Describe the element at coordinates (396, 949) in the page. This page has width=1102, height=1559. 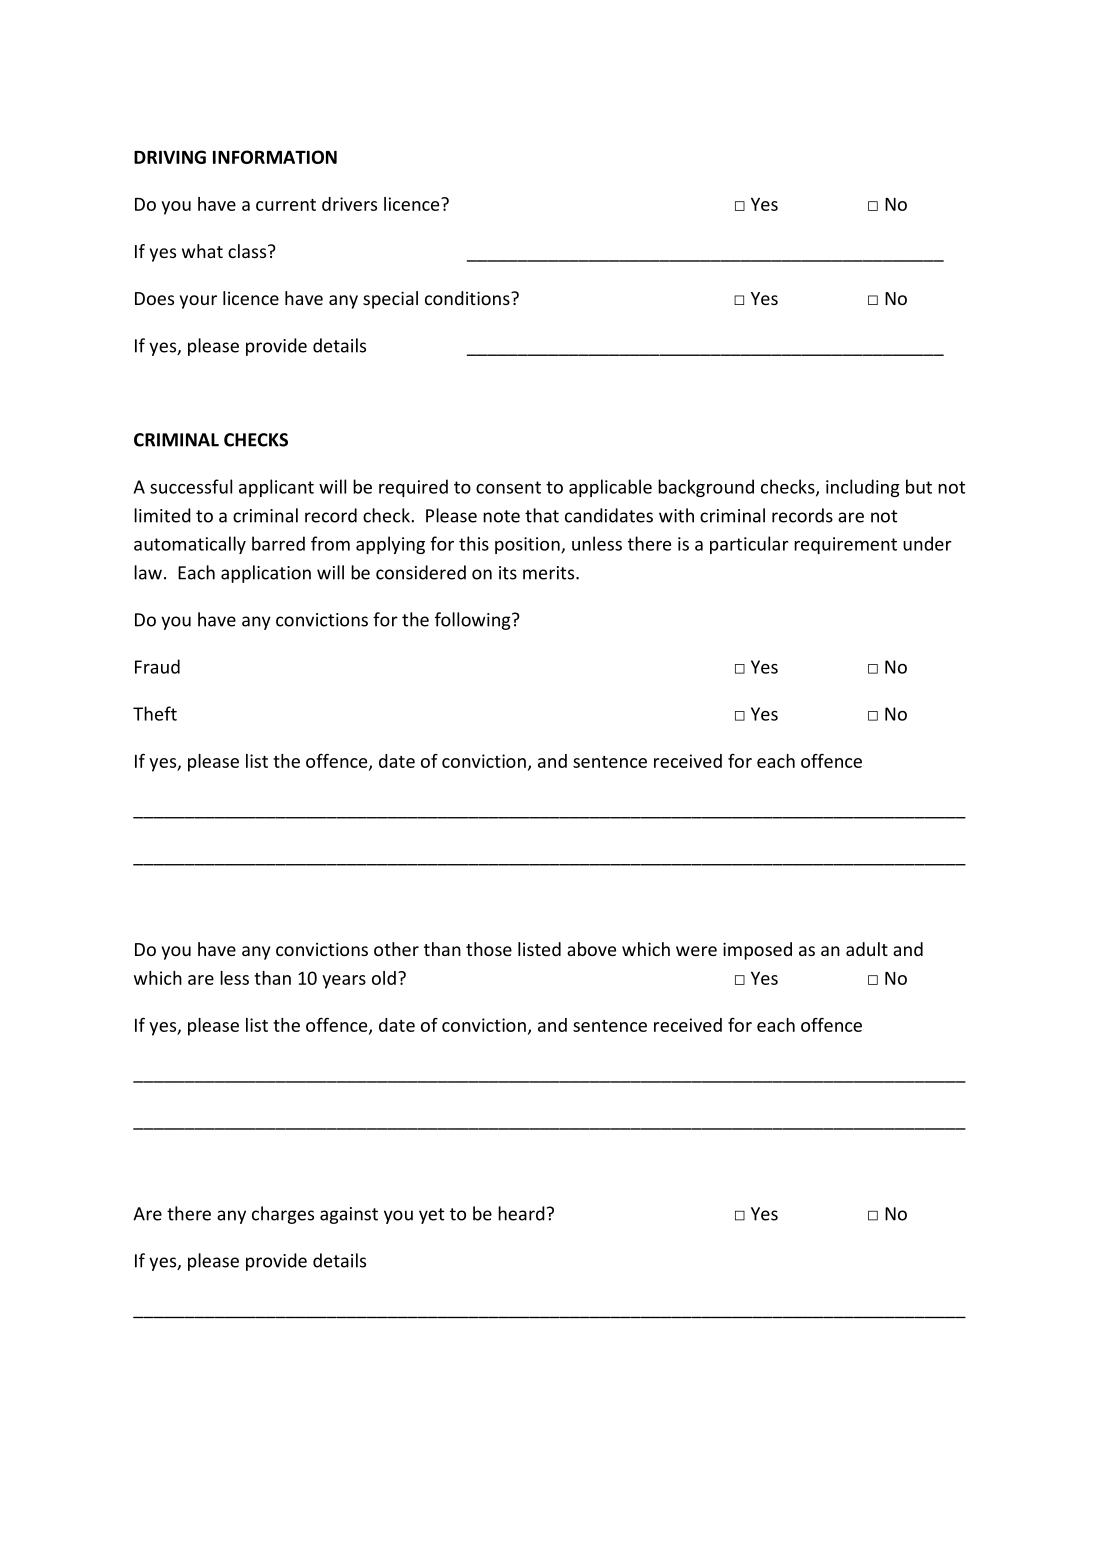
I see `other` at that location.
